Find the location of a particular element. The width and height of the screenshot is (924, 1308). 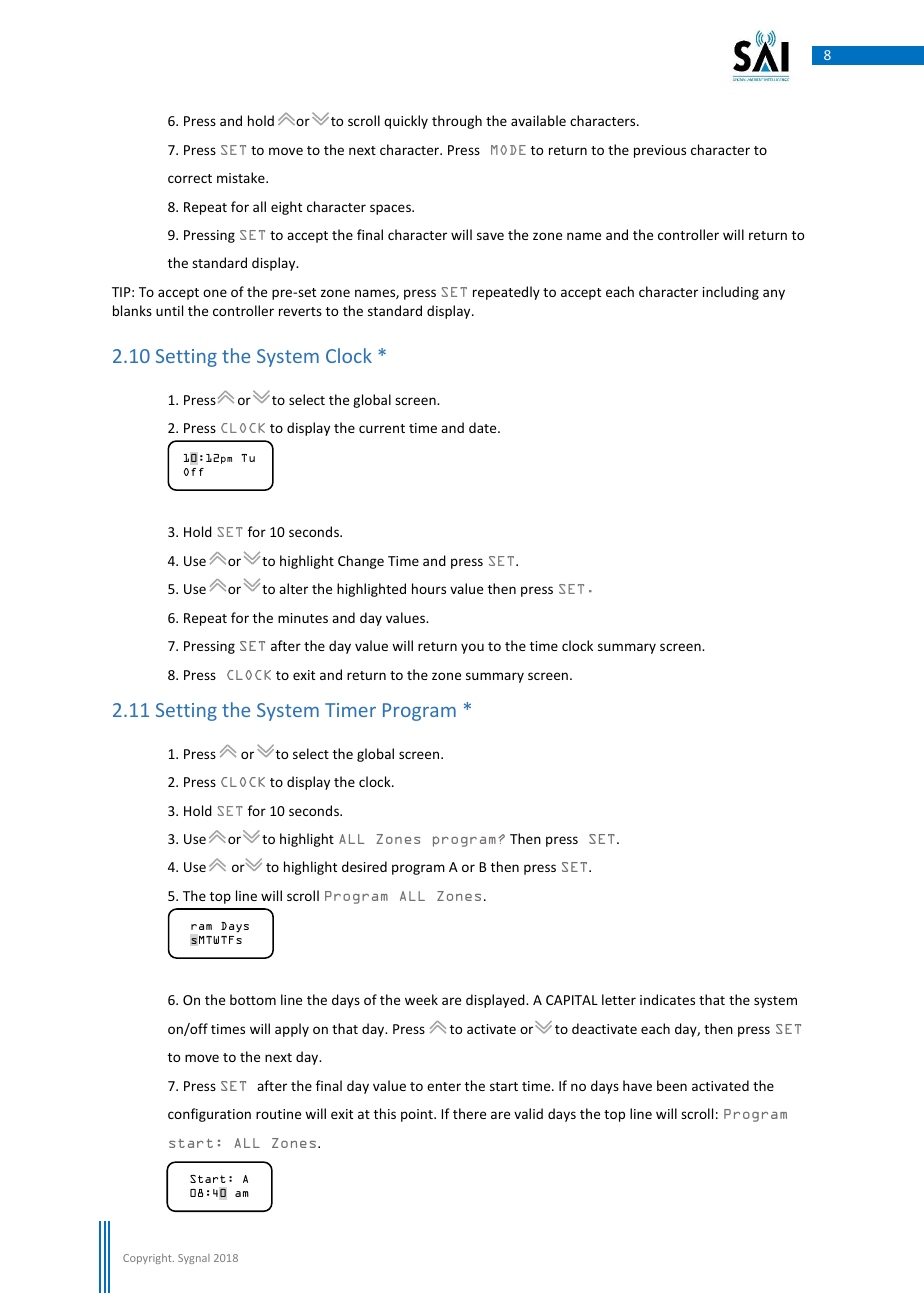

alter is located at coordinates (293, 588).
